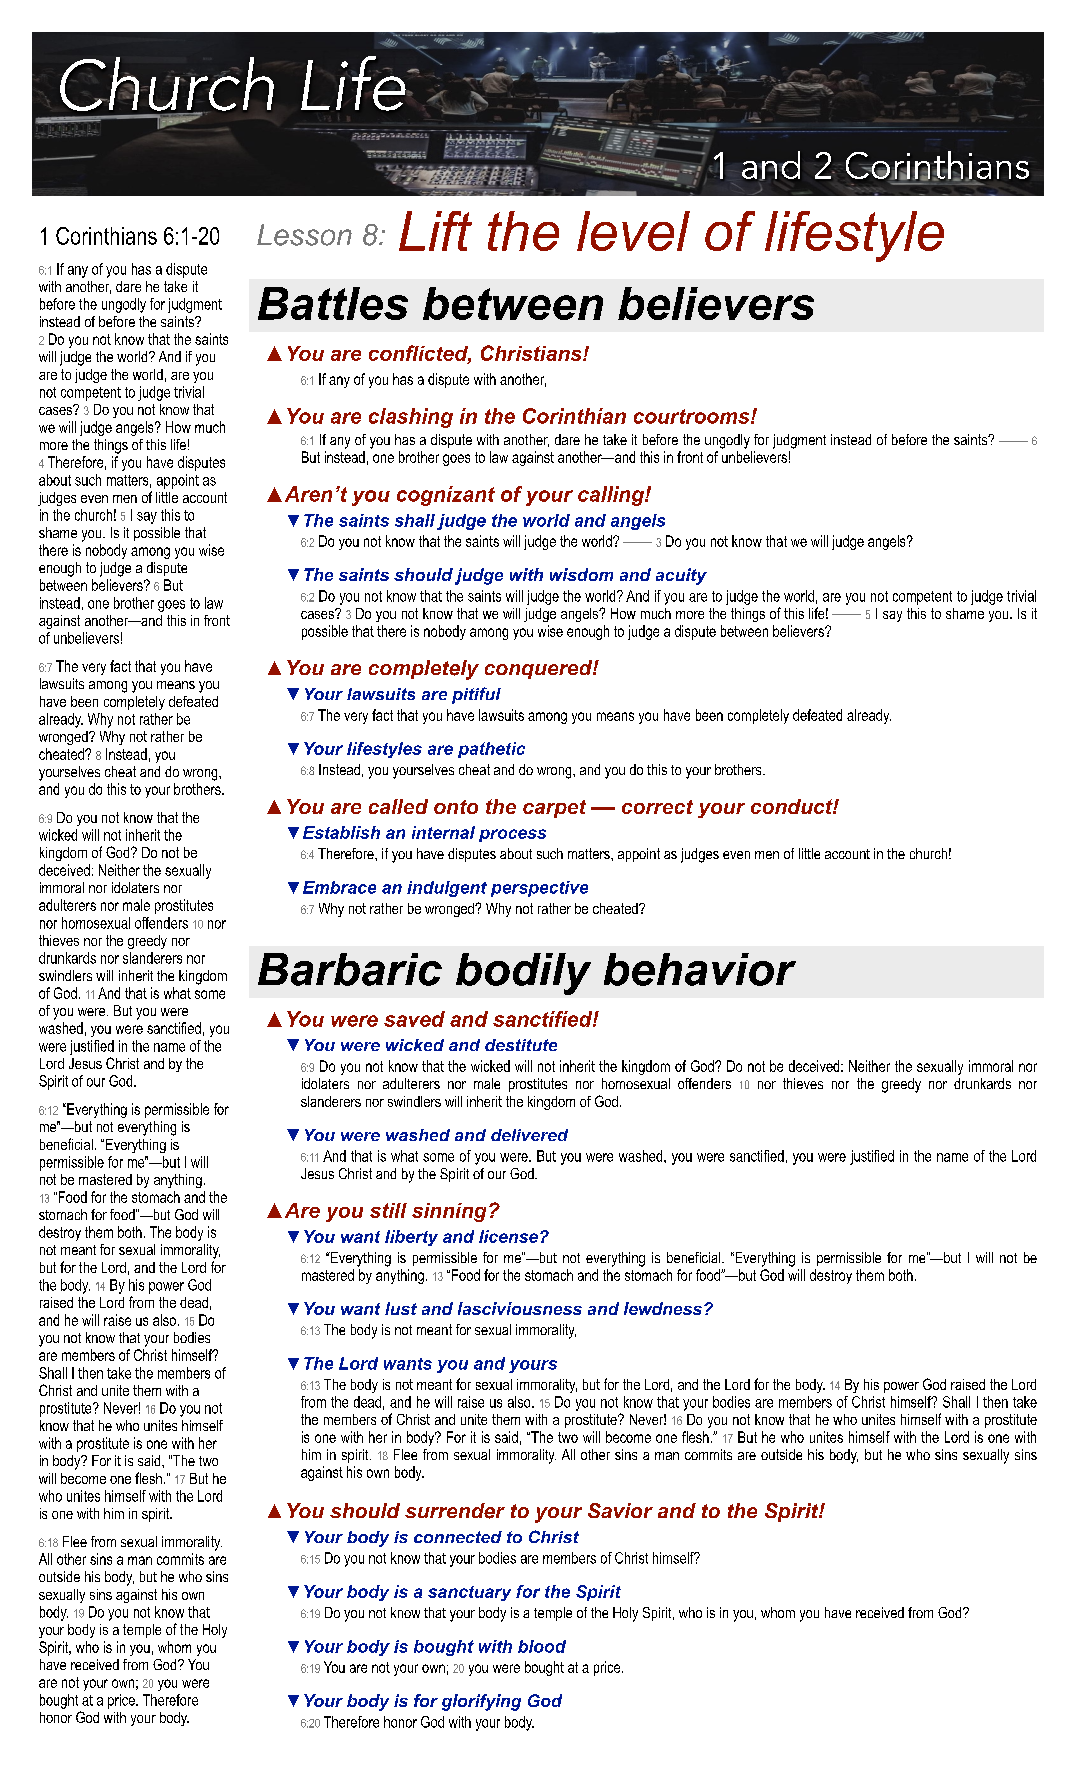  What do you see at coordinates (333, 303) in the screenshot?
I see `Battles` at bounding box center [333, 303].
